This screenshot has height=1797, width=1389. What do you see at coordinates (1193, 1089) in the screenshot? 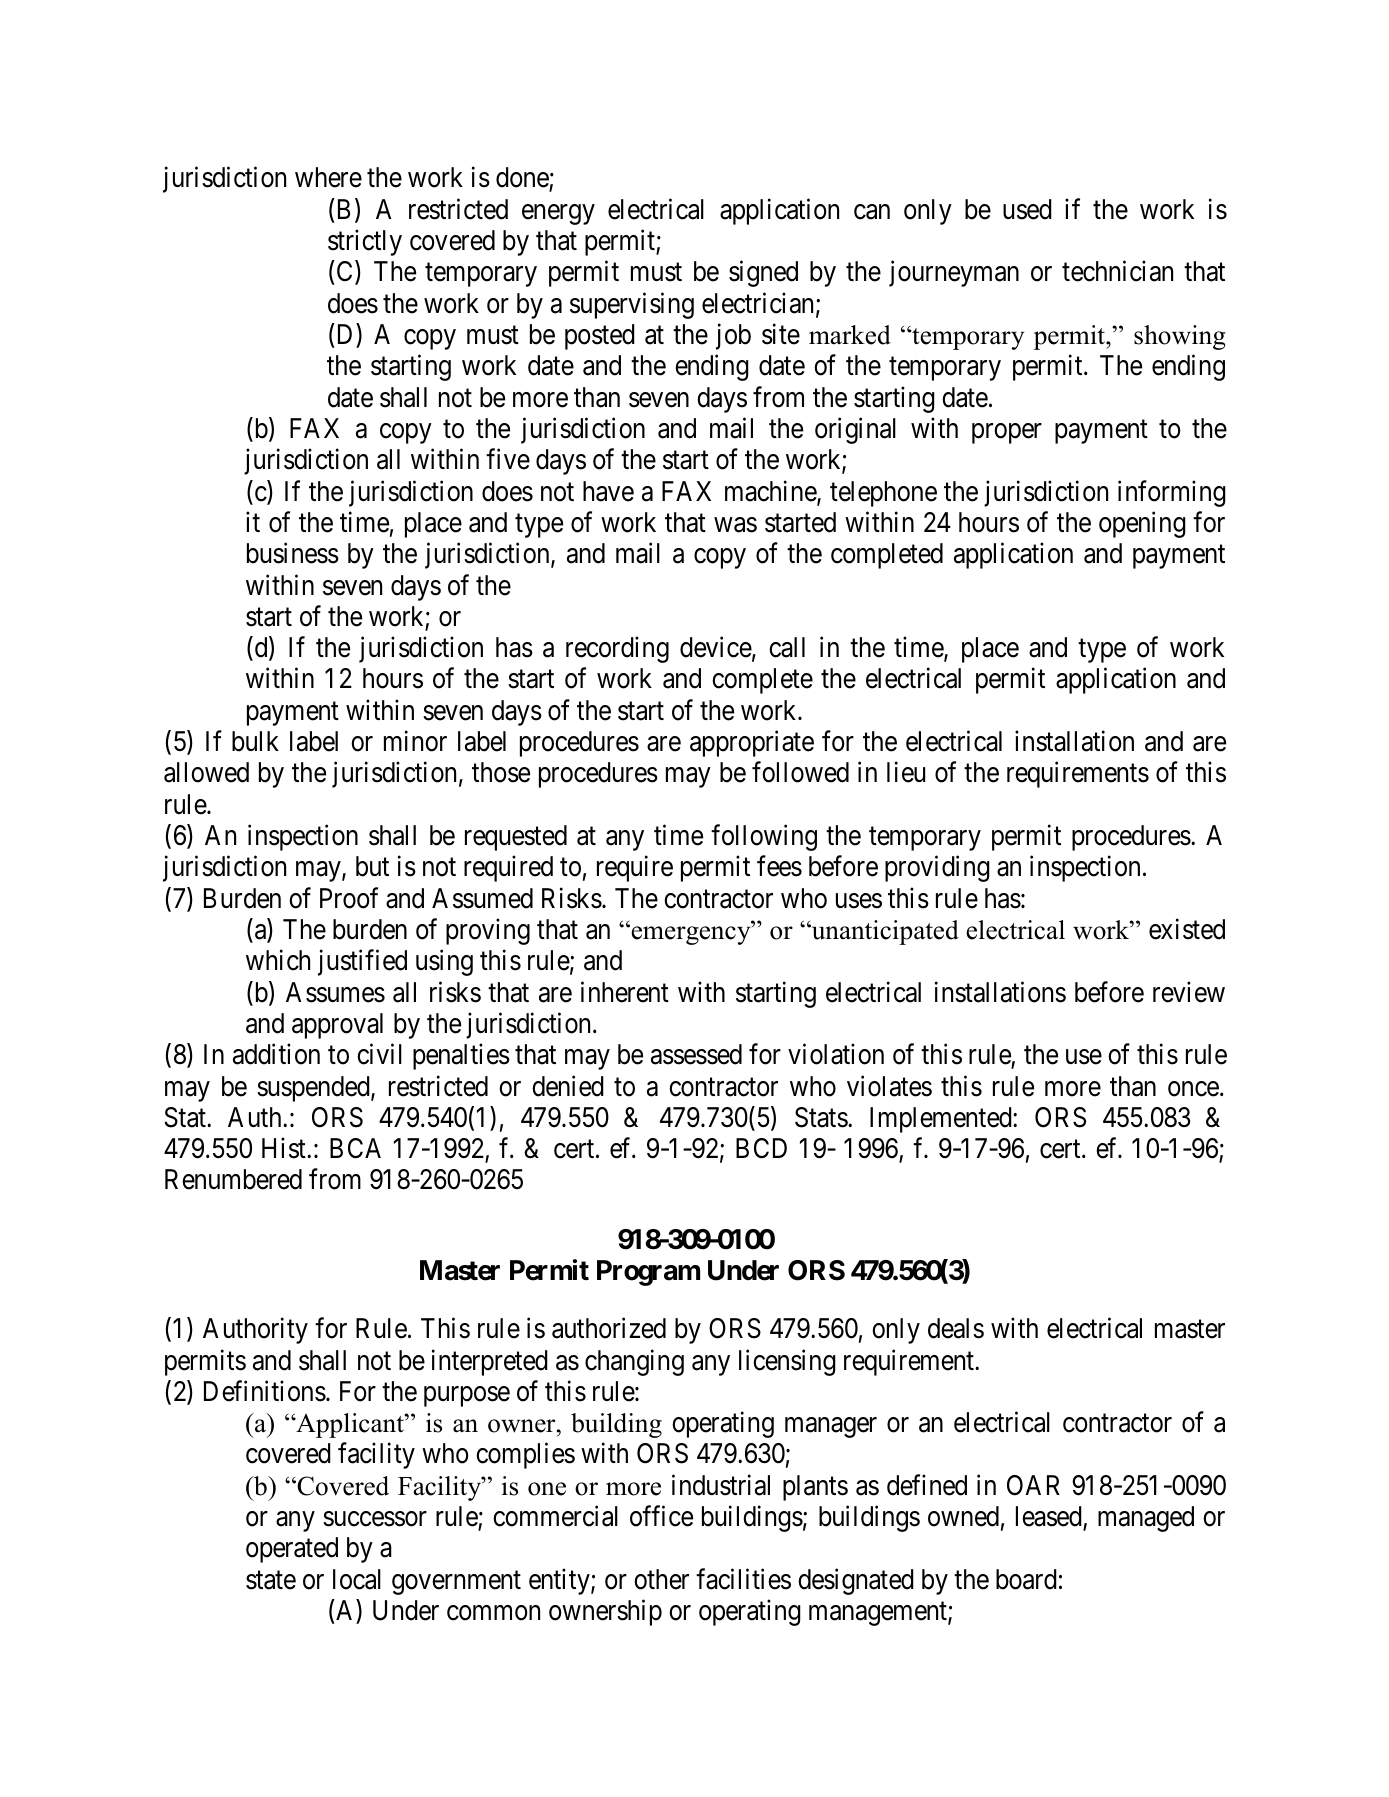
I see `once` at bounding box center [1193, 1089].
